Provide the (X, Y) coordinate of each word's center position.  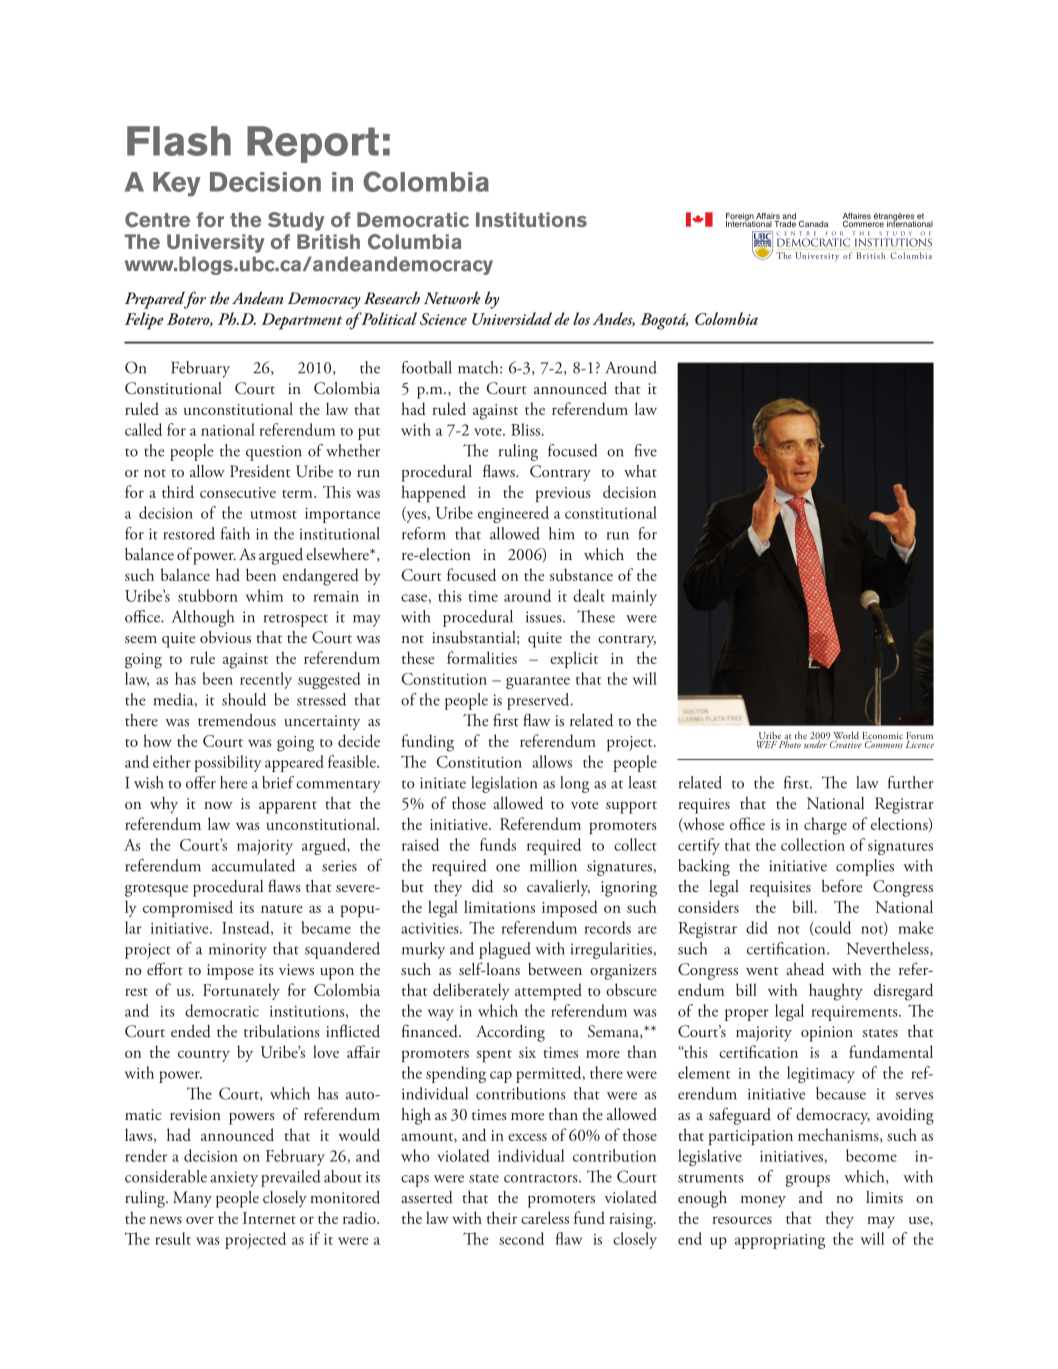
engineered (513, 514)
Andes (613, 319)
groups (808, 1181)
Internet (269, 1218)
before (842, 885)
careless (545, 1217)
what (640, 471)
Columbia (414, 242)
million (553, 865)
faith (235, 533)
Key (177, 184)
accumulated (253, 865)
